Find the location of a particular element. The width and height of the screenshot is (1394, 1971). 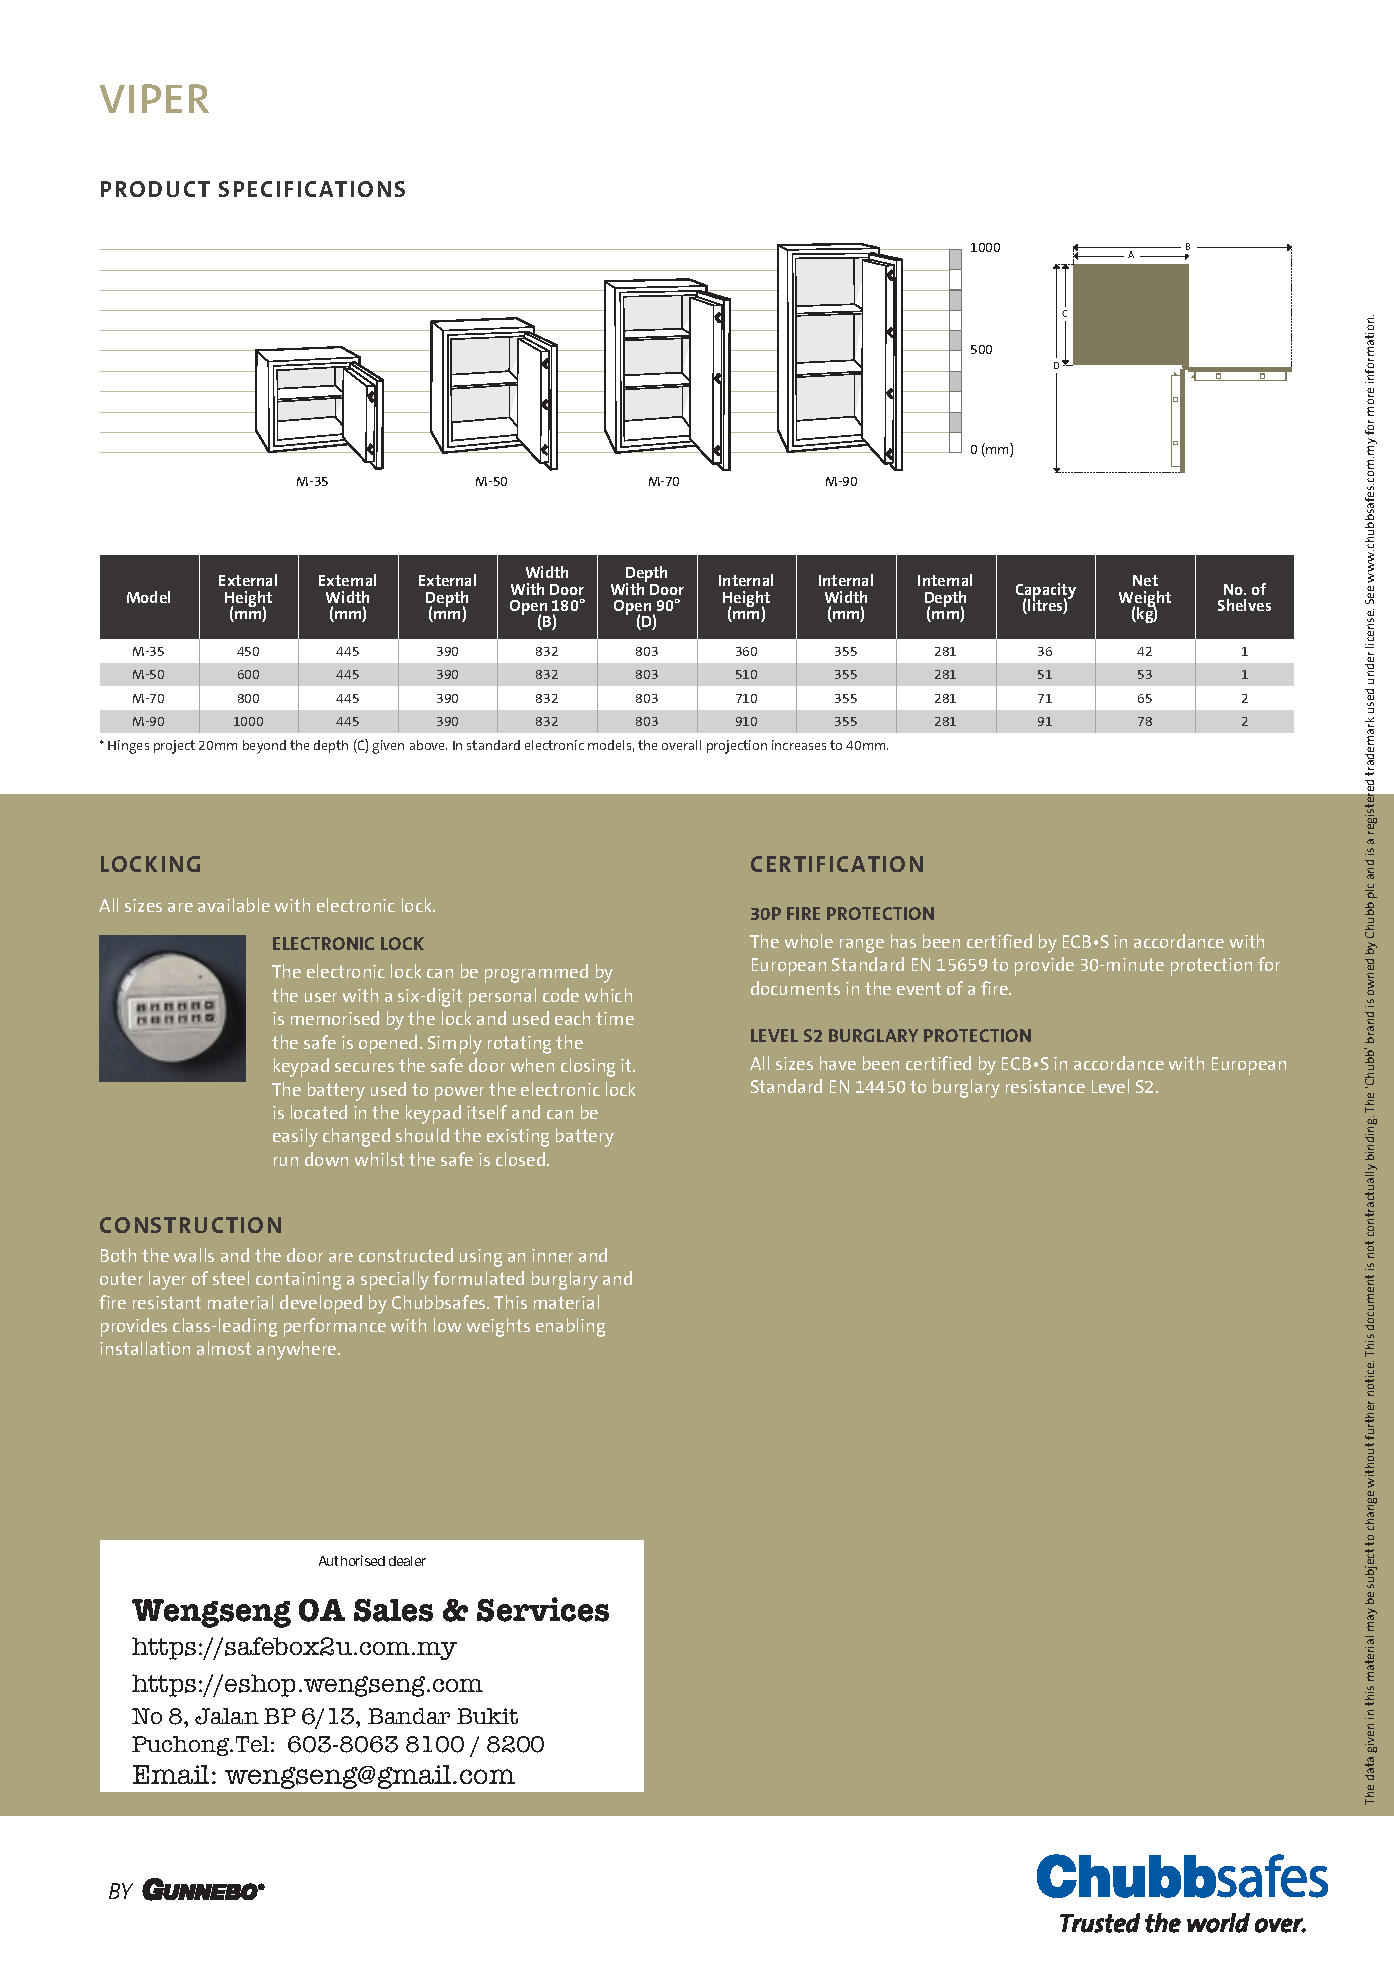

beyond is located at coordinates (264, 747).
